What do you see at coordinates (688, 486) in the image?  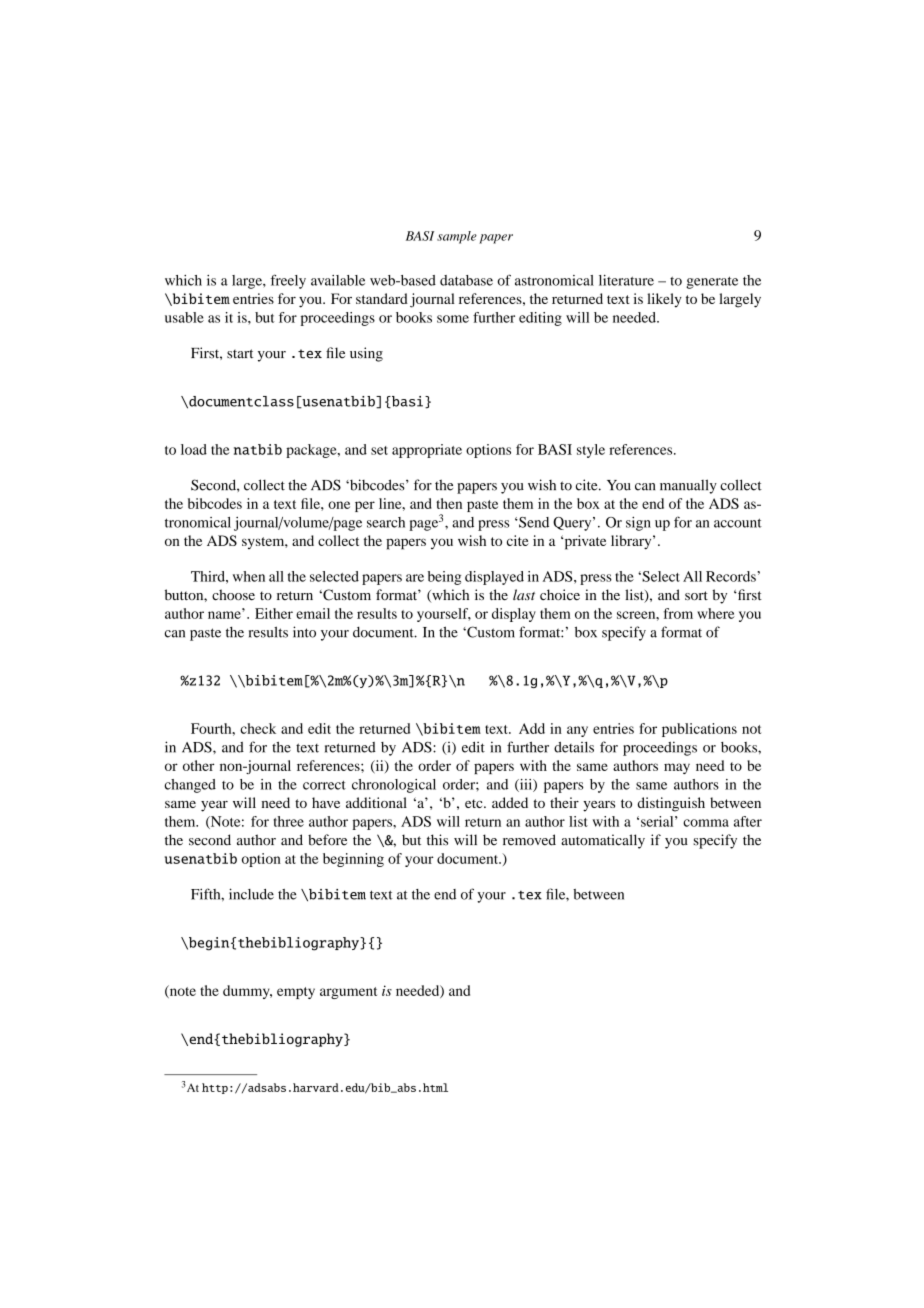 I see `manually` at bounding box center [688, 486].
